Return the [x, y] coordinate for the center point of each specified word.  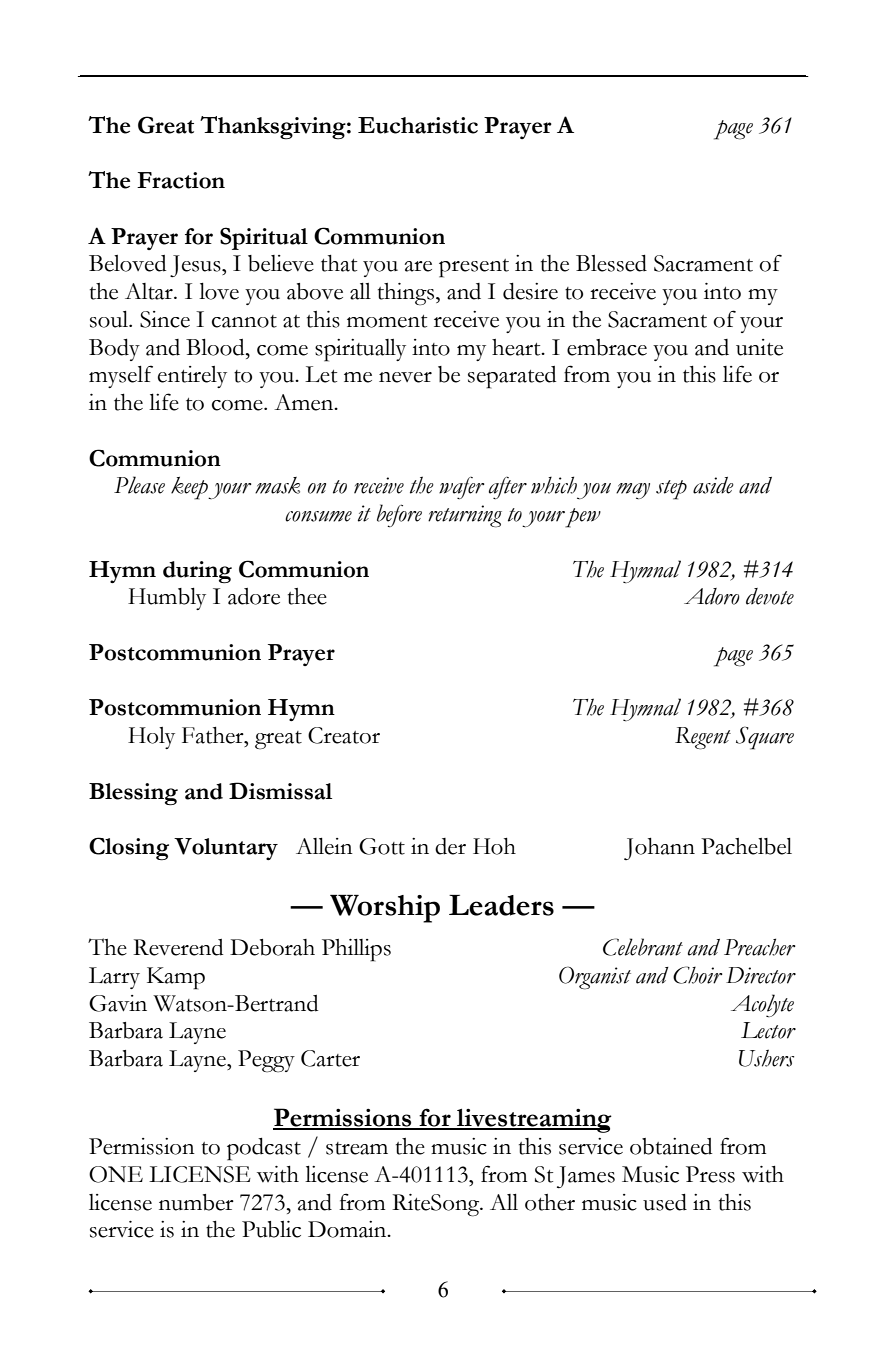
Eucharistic [418, 125]
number [196, 1202]
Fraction [181, 180]
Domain [348, 1229]
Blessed [611, 263]
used [665, 1202]
